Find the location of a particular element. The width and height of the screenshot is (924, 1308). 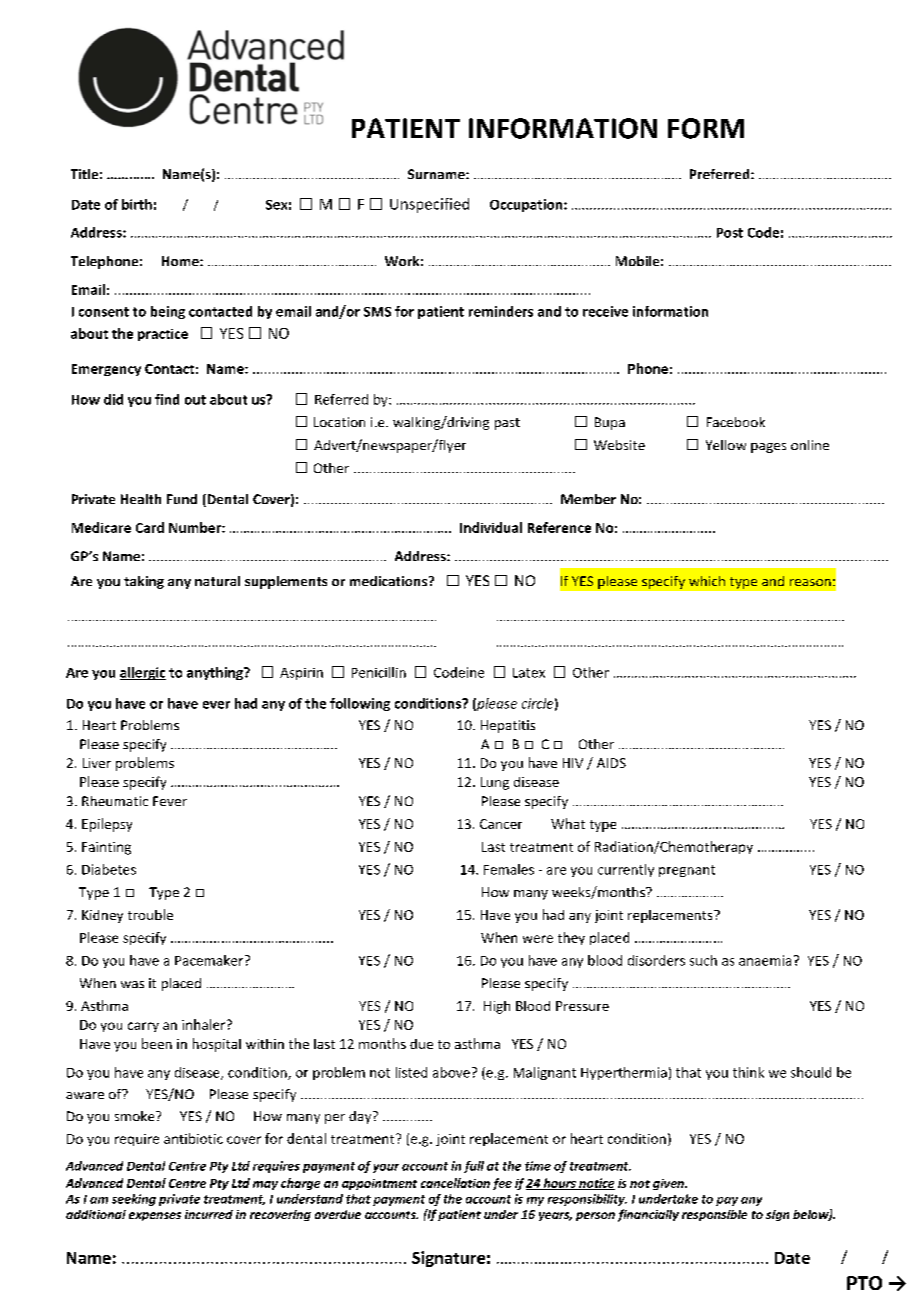

Post is located at coordinates (730, 233).
